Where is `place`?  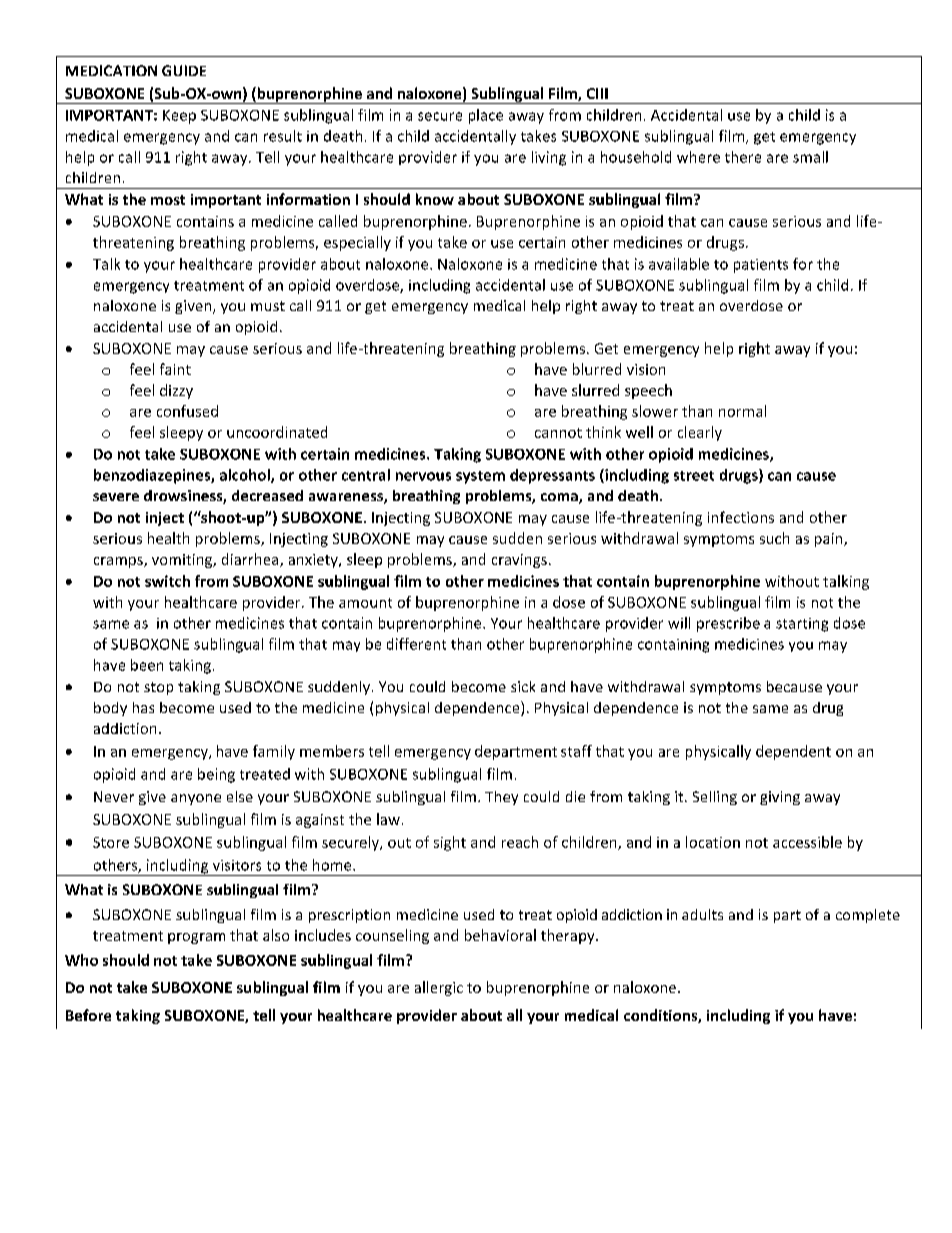 place is located at coordinates (486, 116).
